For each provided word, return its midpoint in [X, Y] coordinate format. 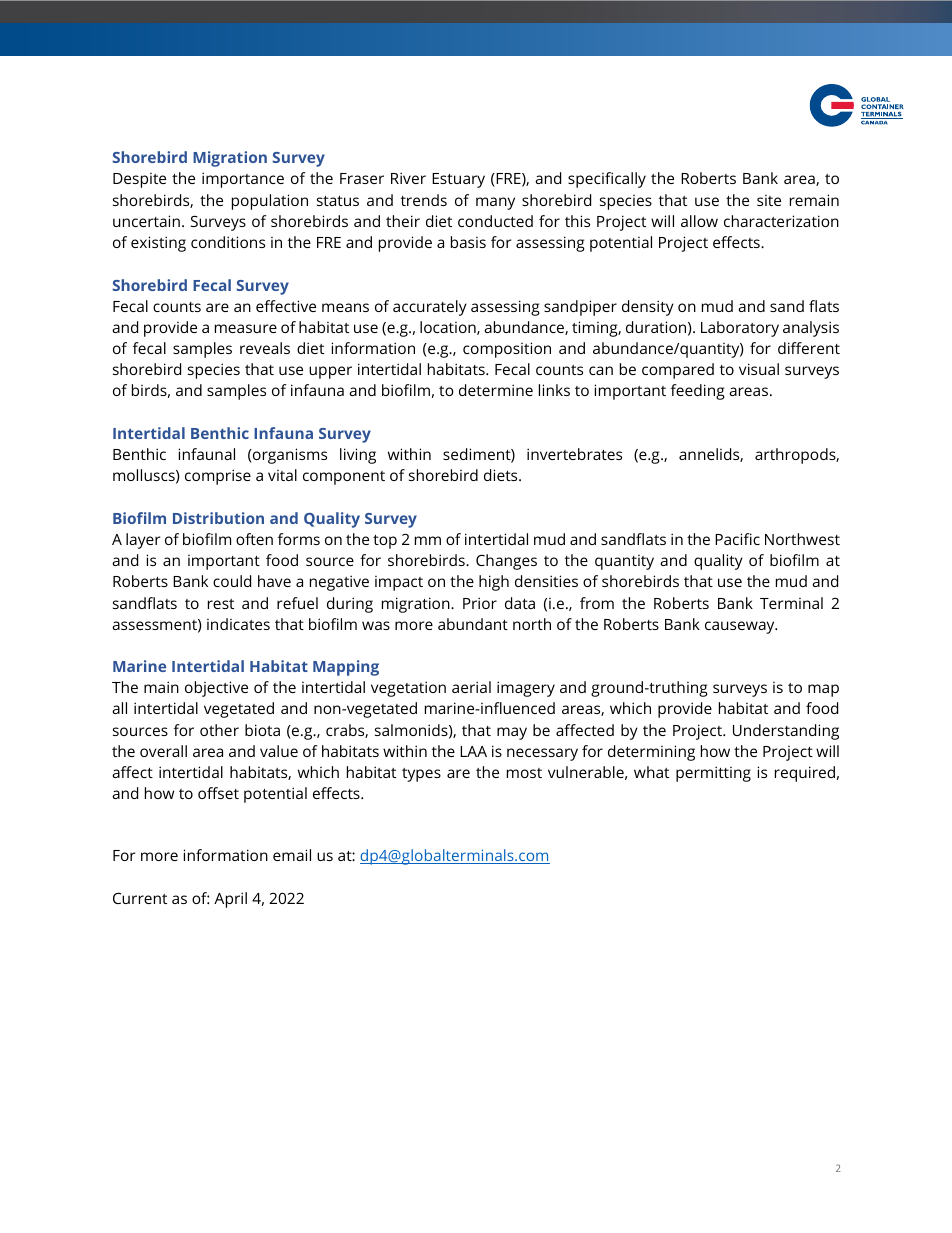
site [769, 200]
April [230, 900]
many [495, 203]
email [292, 855]
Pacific [737, 539]
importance [243, 180]
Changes [506, 562]
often [254, 539]
